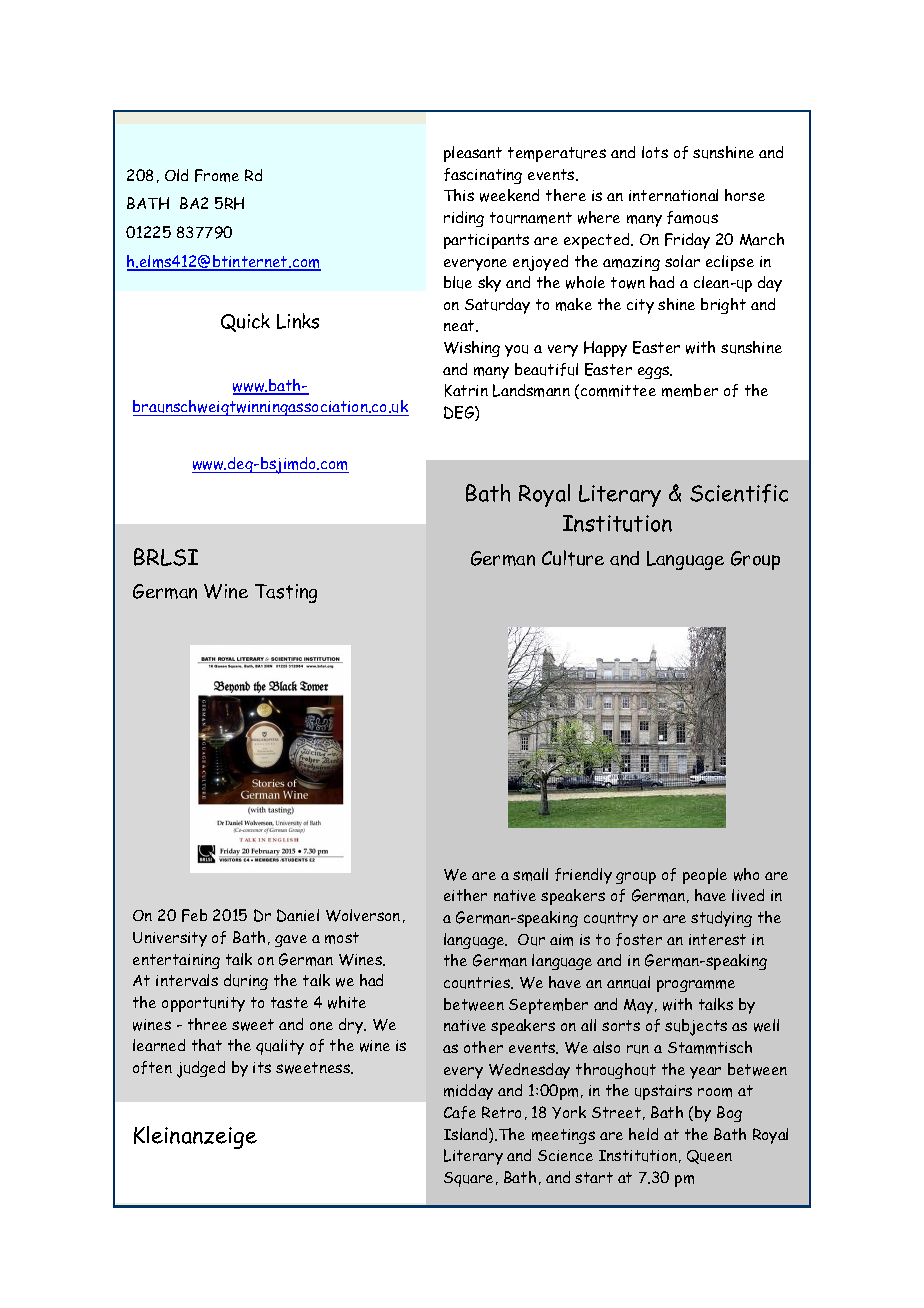  I want to click on Katrin, so click(466, 390).
